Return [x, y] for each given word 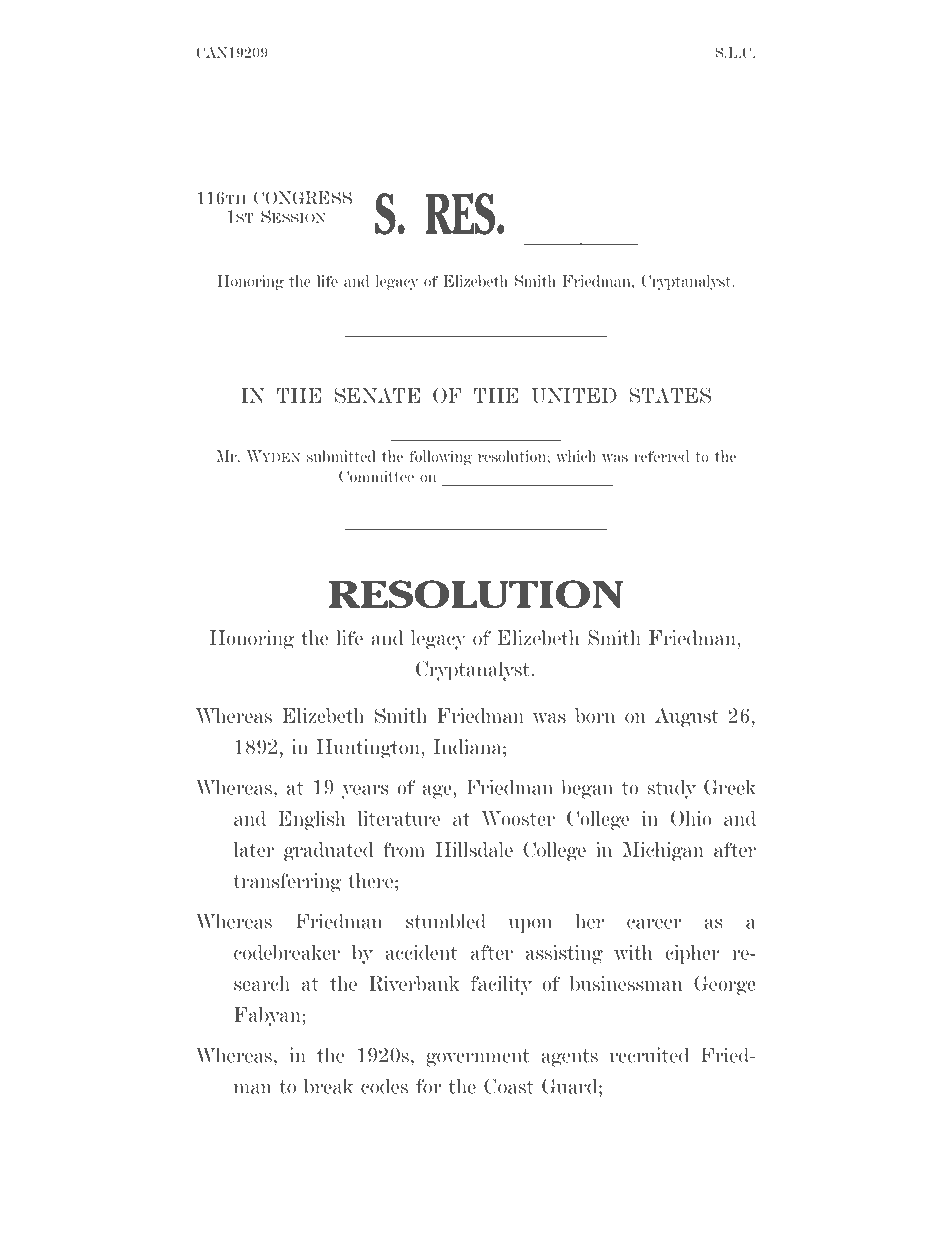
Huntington [369, 749]
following [440, 458]
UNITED [574, 395]
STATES [670, 395]
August [686, 717]
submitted [341, 456]
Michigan [663, 851]
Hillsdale [474, 849]
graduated [329, 851]
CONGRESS [303, 198]
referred [661, 456]
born [595, 715]
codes [384, 1086]
